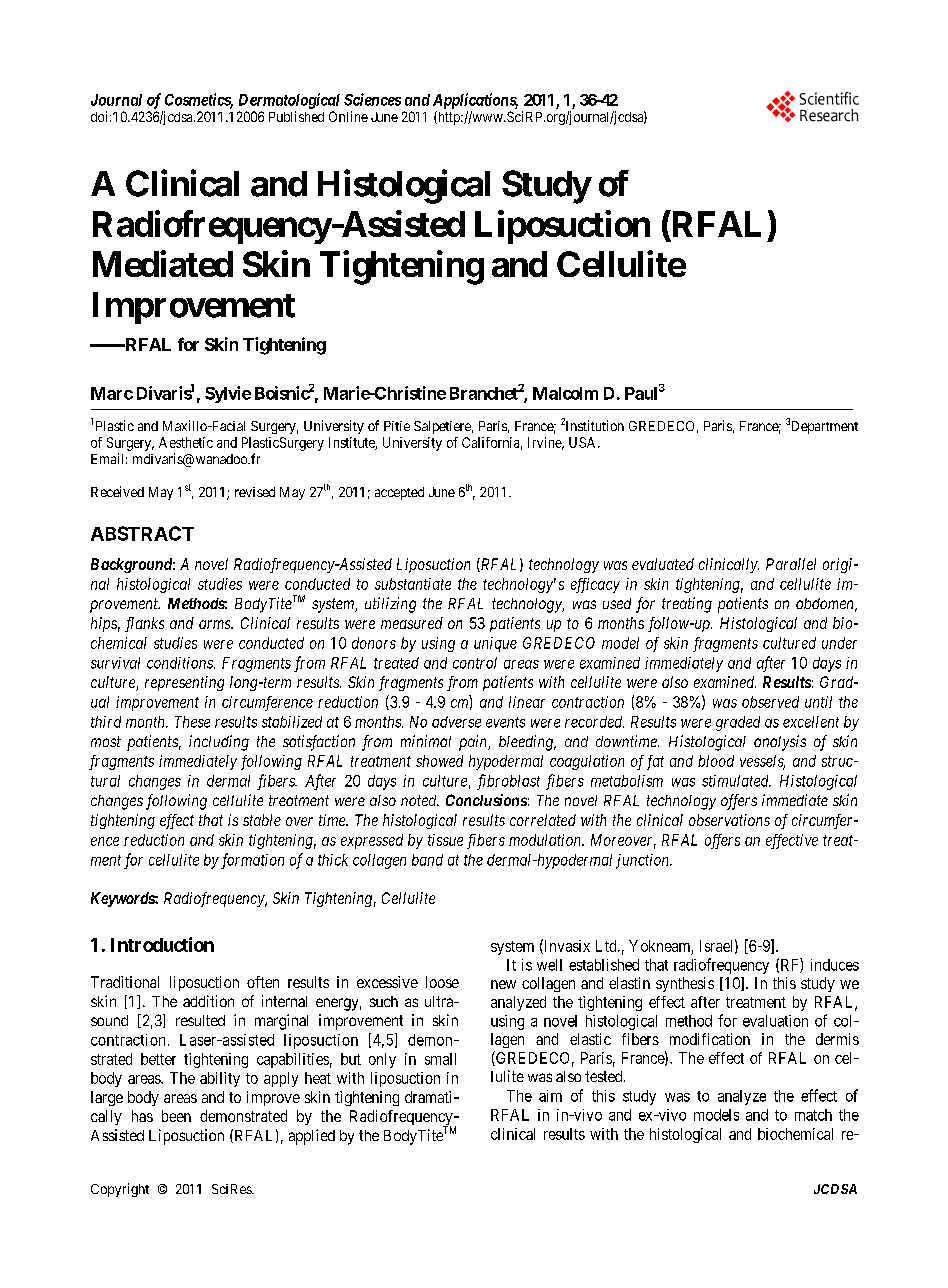 The image size is (948, 1288). What do you see at coordinates (176, 1116) in the document?
I see `been` at bounding box center [176, 1116].
